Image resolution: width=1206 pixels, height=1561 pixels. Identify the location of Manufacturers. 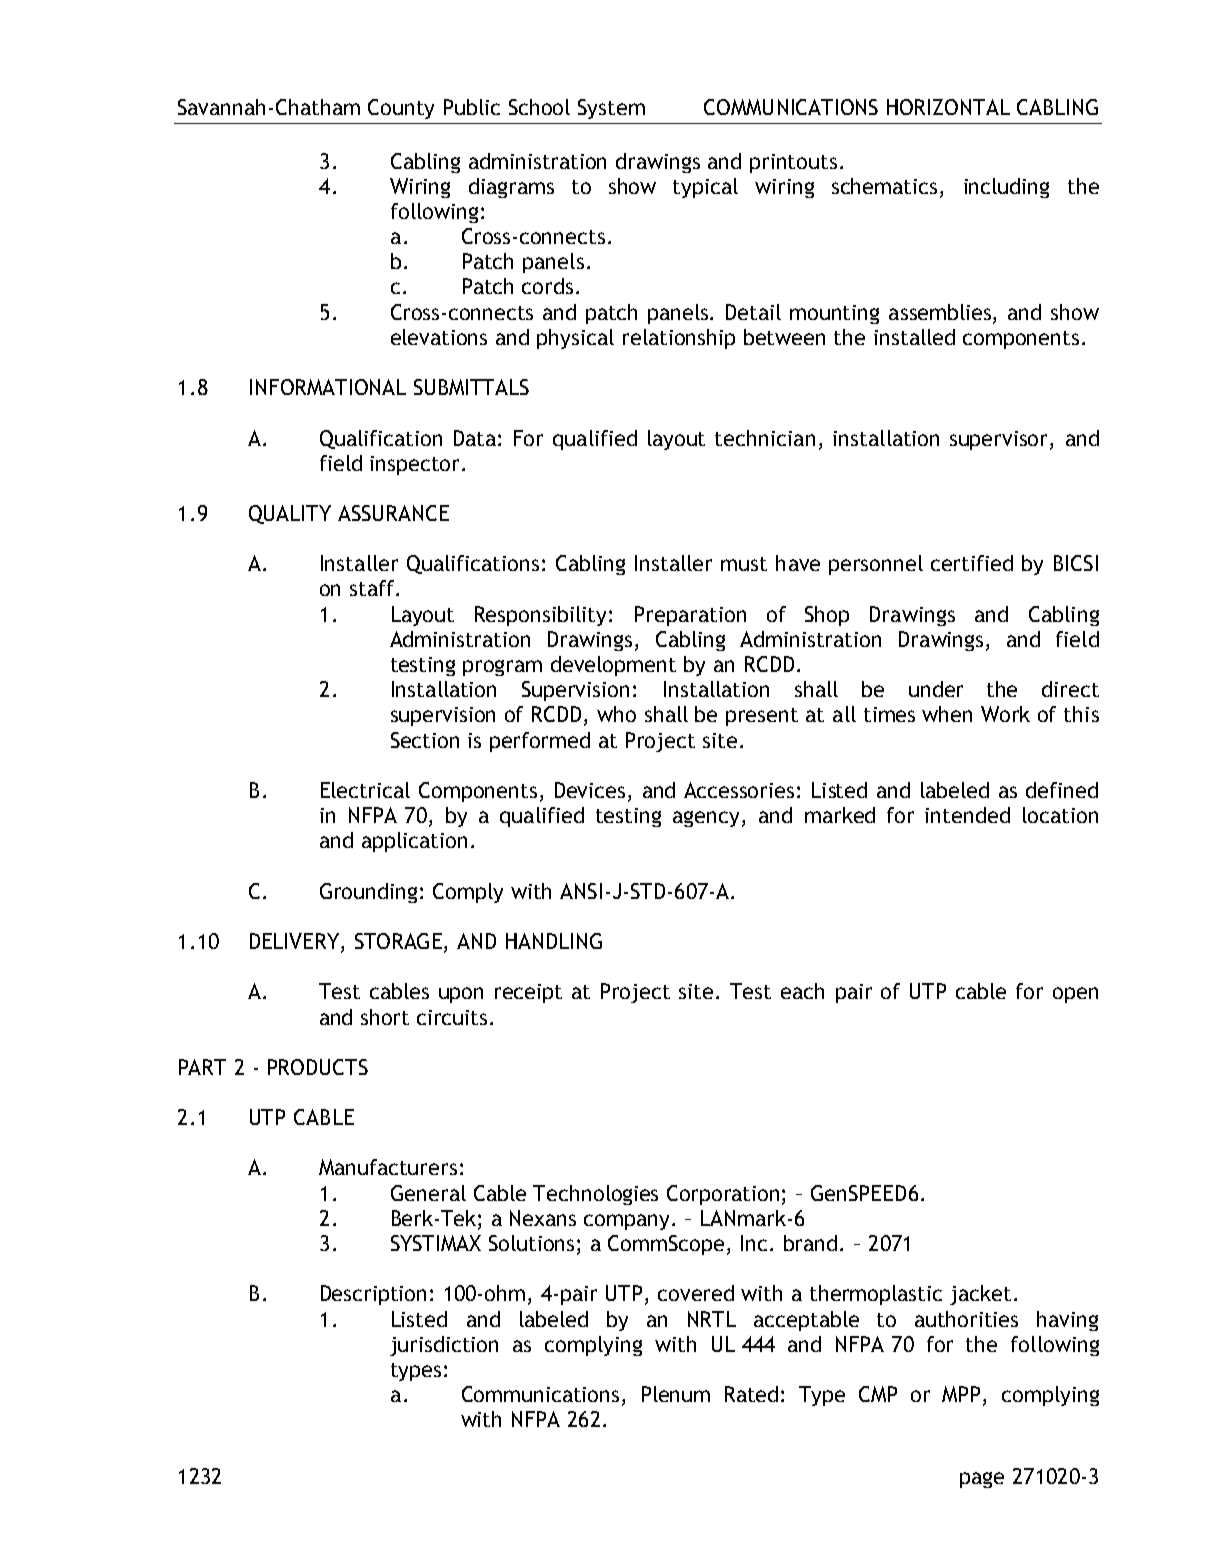
(388, 1167).
